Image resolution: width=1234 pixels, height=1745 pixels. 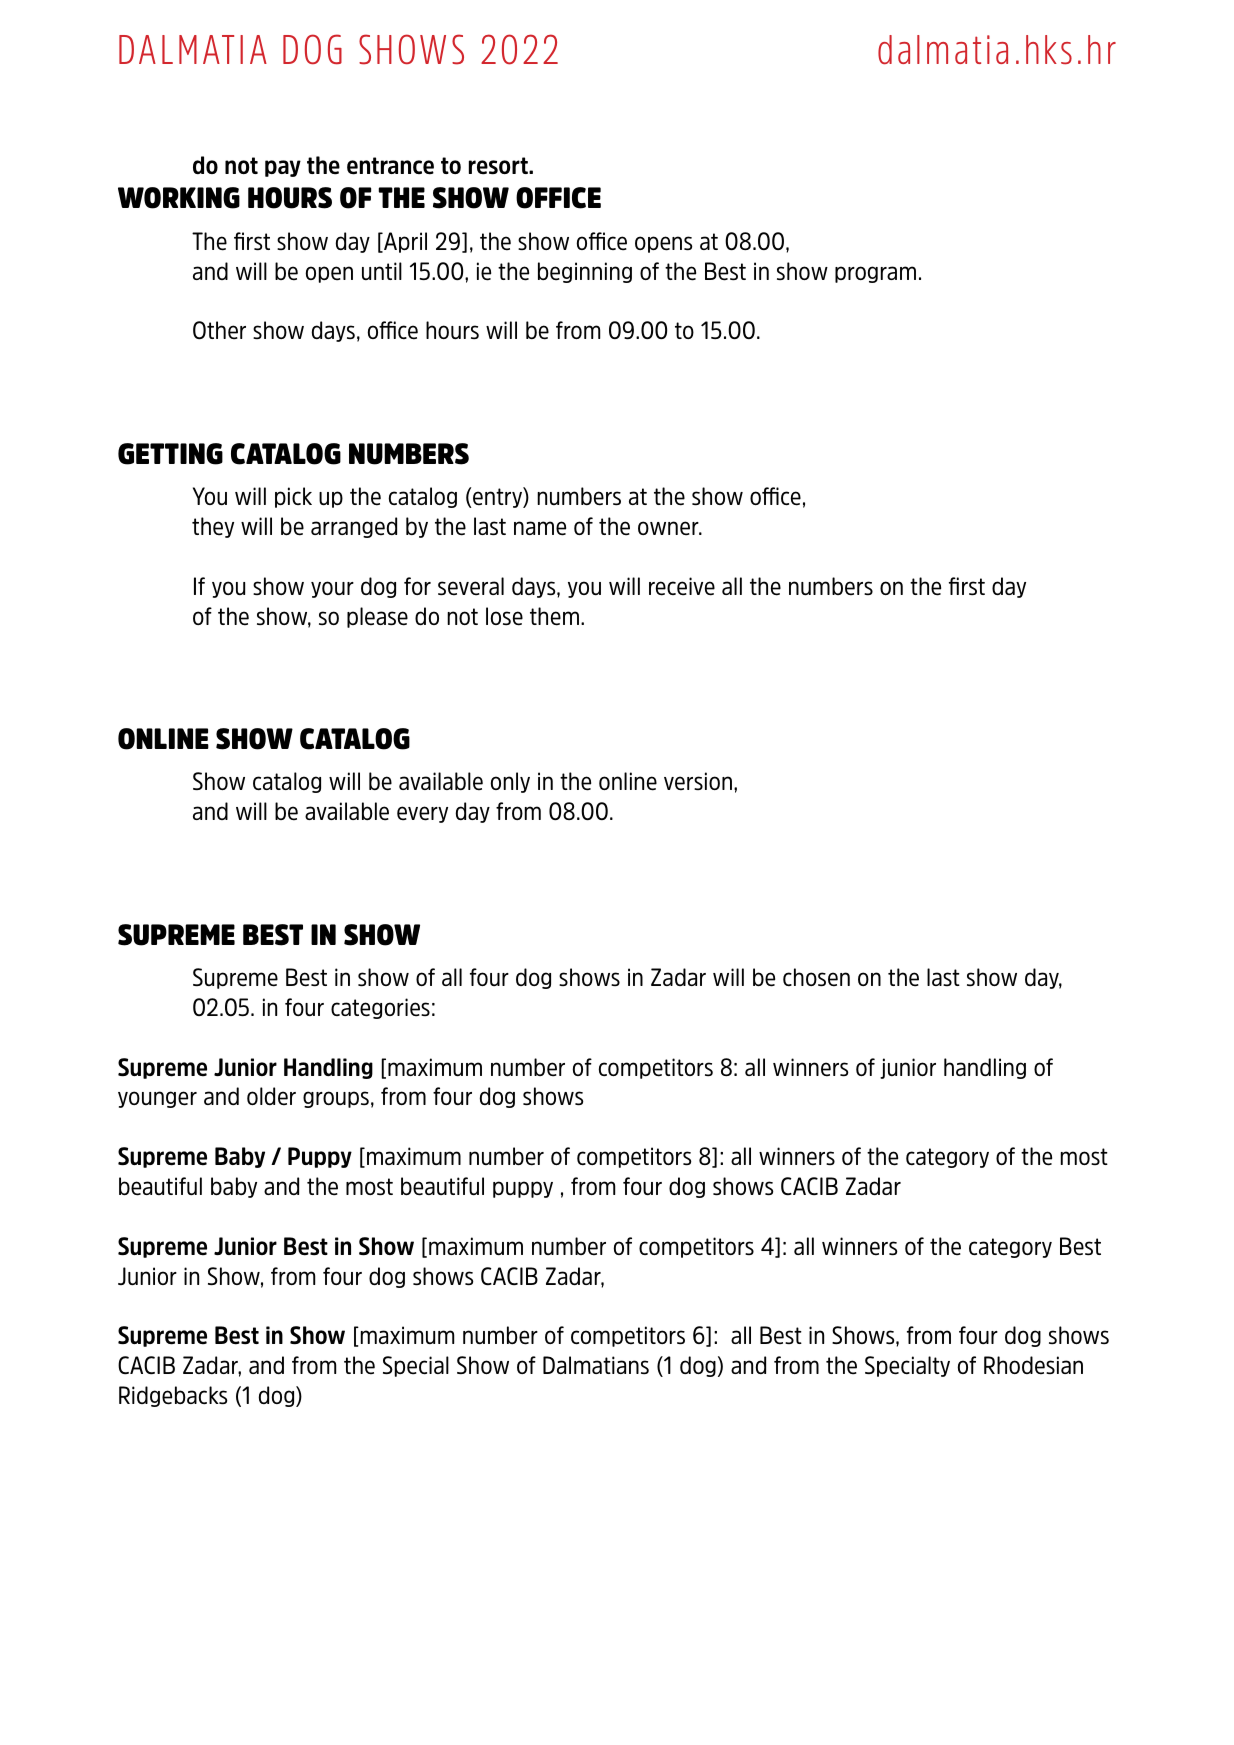 I want to click on pick, so click(x=293, y=497).
